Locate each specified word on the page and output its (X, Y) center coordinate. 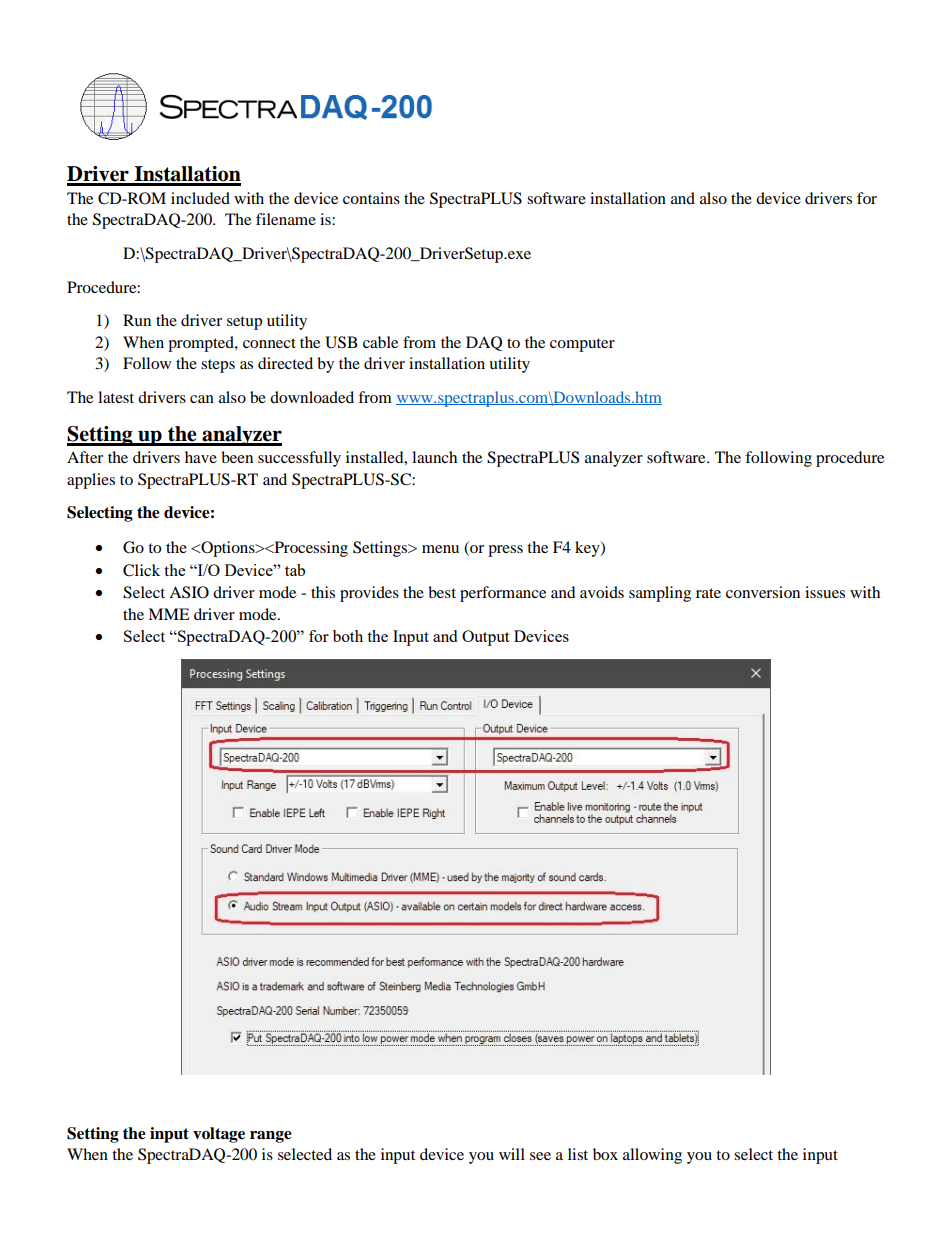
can (202, 399)
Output (485, 638)
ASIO (189, 592)
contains (371, 198)
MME (169, 614)
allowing (652, 1156)
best (442, 592)
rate (708, 593)
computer (582, 345)
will (512, 1154)
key (588, 549)
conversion (763, 592)
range (271, 1137)
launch (434, 457)
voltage (219, 1135)
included (200, 198)
